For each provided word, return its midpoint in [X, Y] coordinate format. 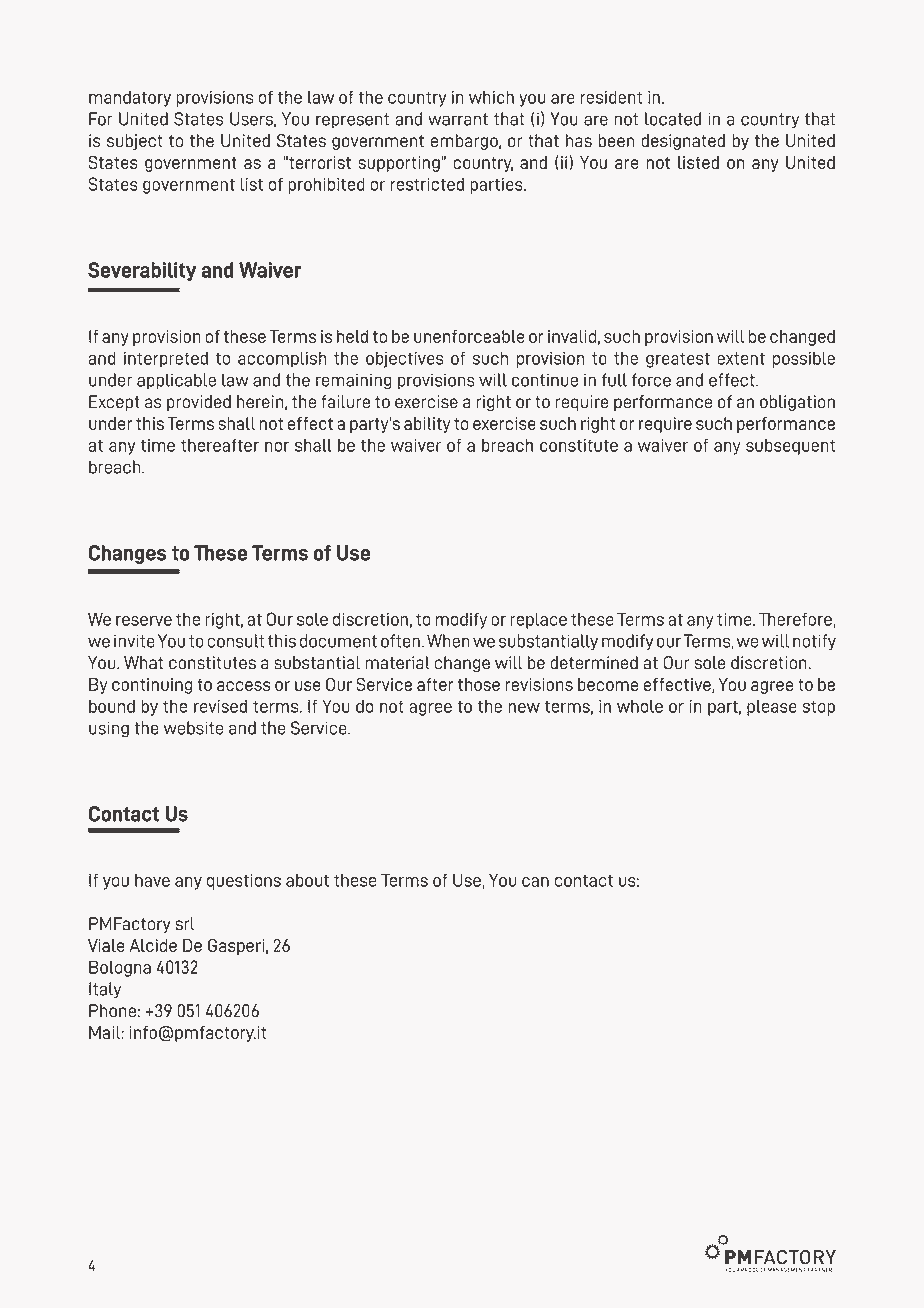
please [772, 707]
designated [683, 142]
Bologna [120, 968]
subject [135, 142]
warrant [458, 119]
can [535, 882]
